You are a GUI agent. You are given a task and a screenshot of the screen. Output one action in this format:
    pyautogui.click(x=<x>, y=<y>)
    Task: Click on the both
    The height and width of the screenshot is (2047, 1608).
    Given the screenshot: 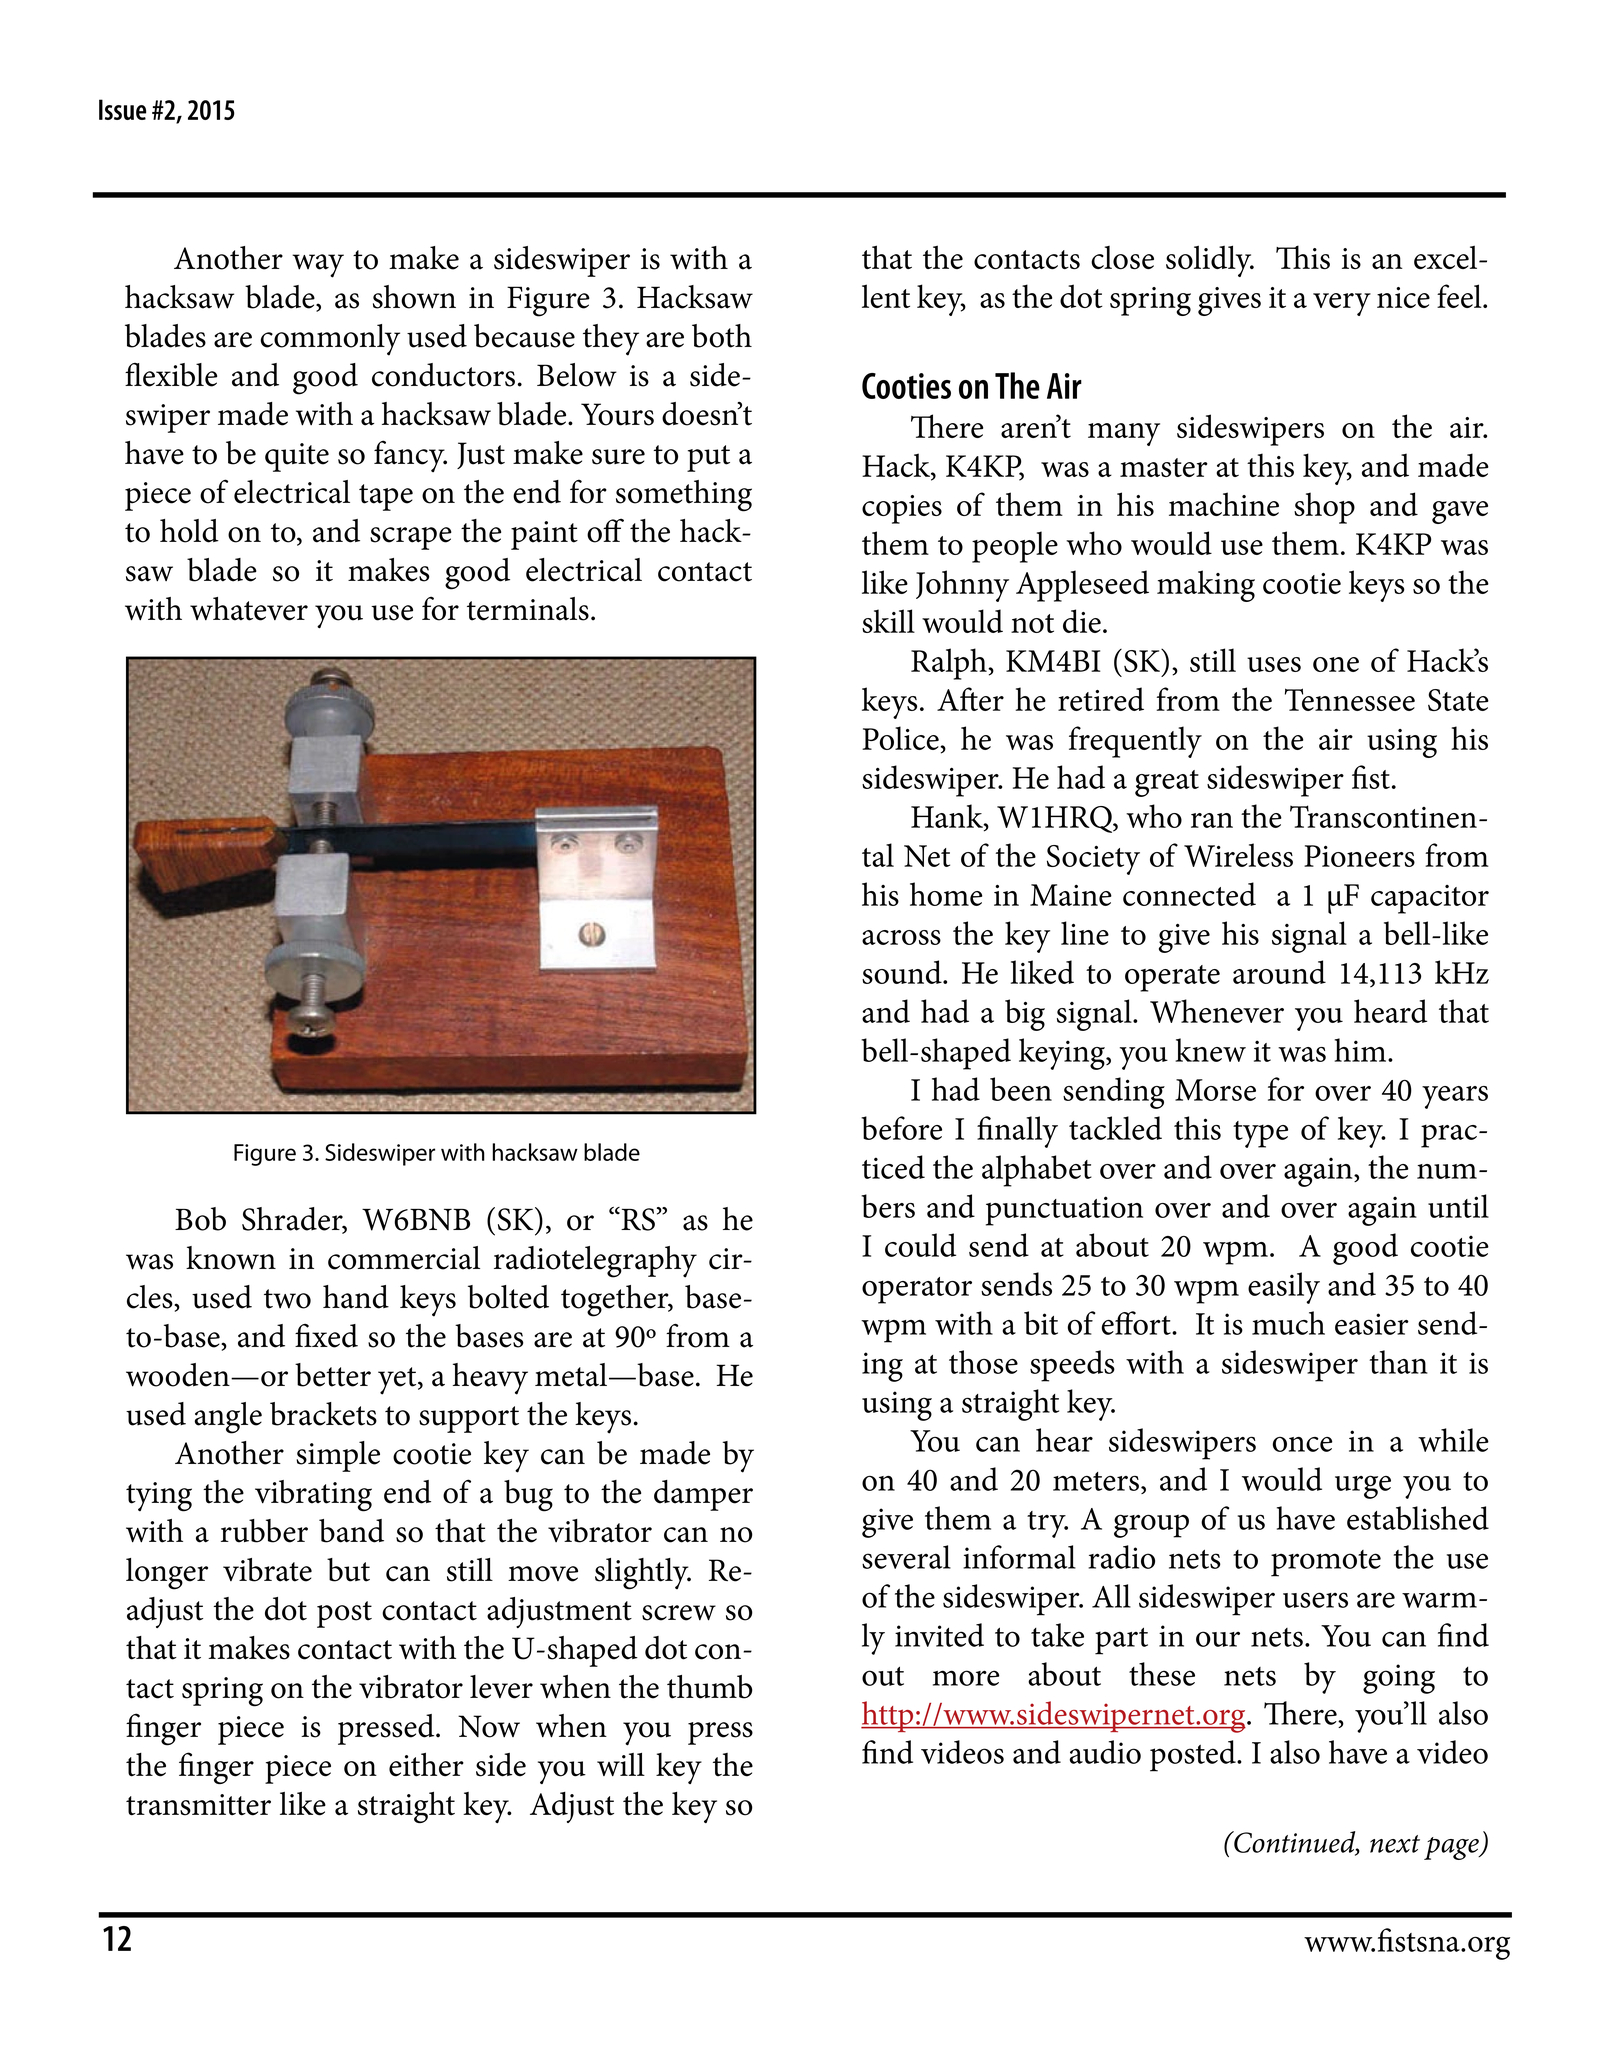 What is the action you would take?
    pyautogui.click(x=722, y=336)
